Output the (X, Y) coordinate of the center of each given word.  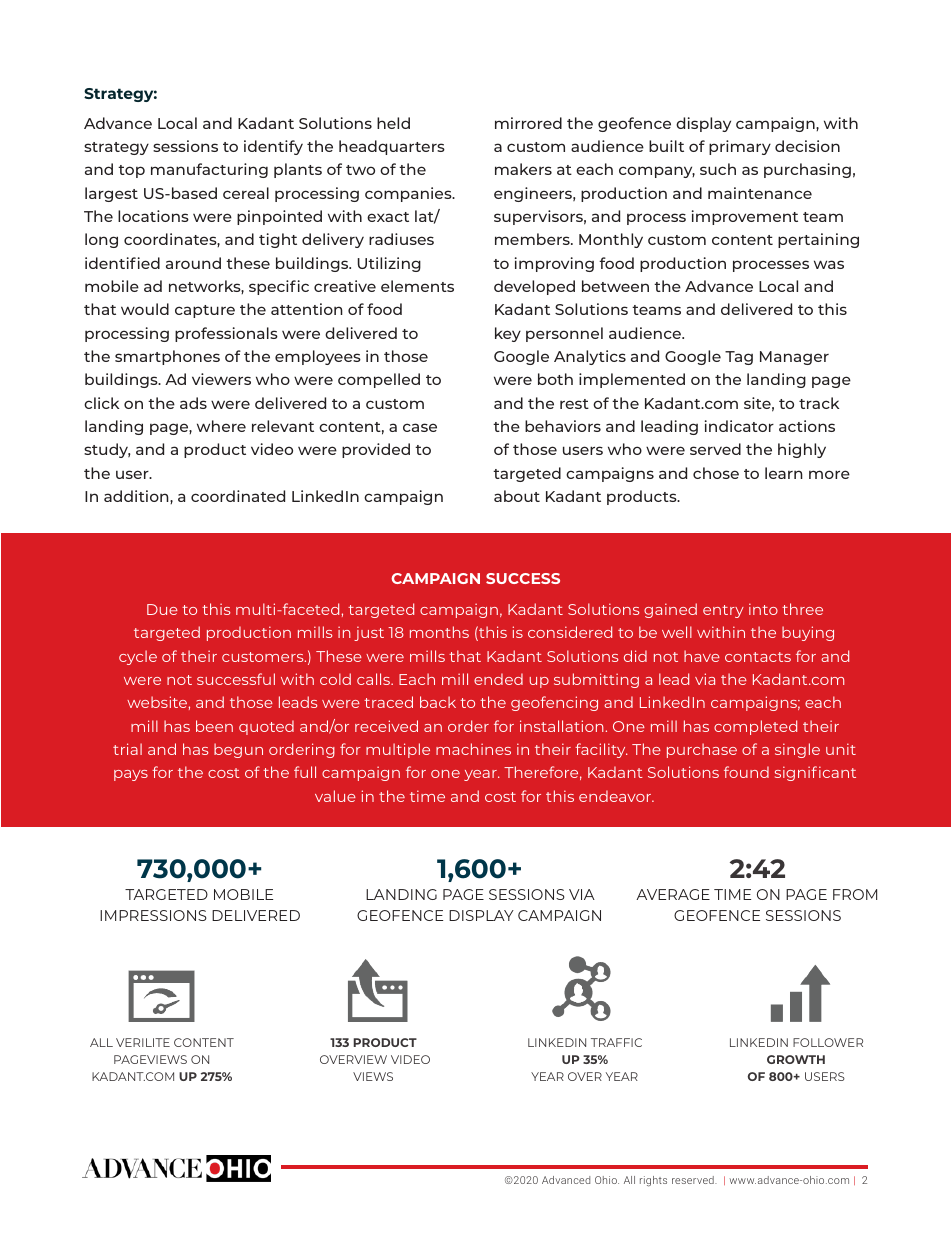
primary (740, 147)
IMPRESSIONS (153, 915)
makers (523, 169)
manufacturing (209, 170)
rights (653, 1181)
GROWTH (796, 1059)
